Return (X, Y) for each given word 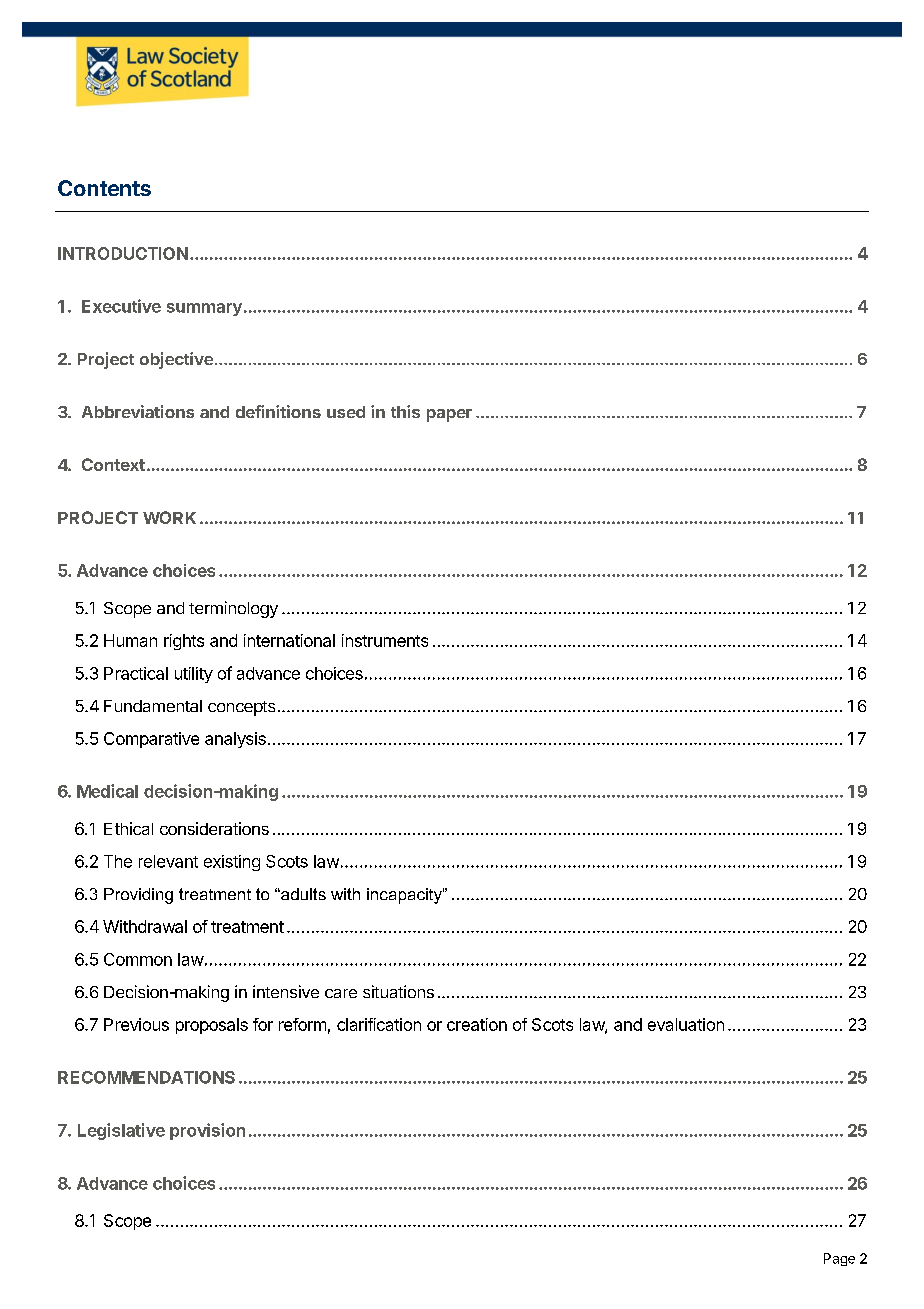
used (346, 412)
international (289, 640)
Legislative (121, 1131)
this (405, 411)
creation (477, 1024)
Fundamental (153, 706)
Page (839, 1259)
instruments (385, 640)
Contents (104, 188)
